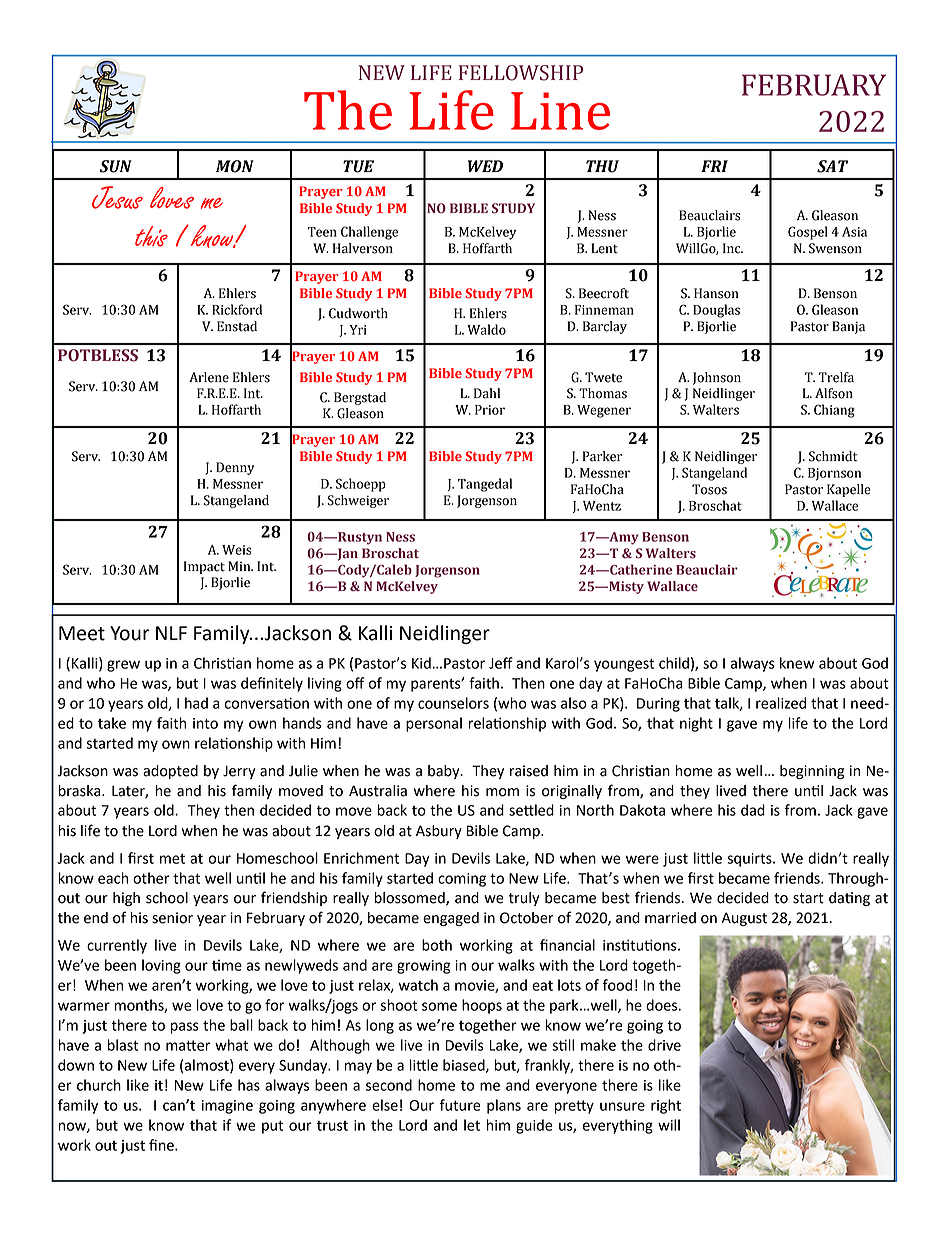 The height and width of the screenshot is (1233, 952). What do you see at coordinates (501, 663) in the screenshot?
I see `Jeff` at bounding box center [501, 663].
